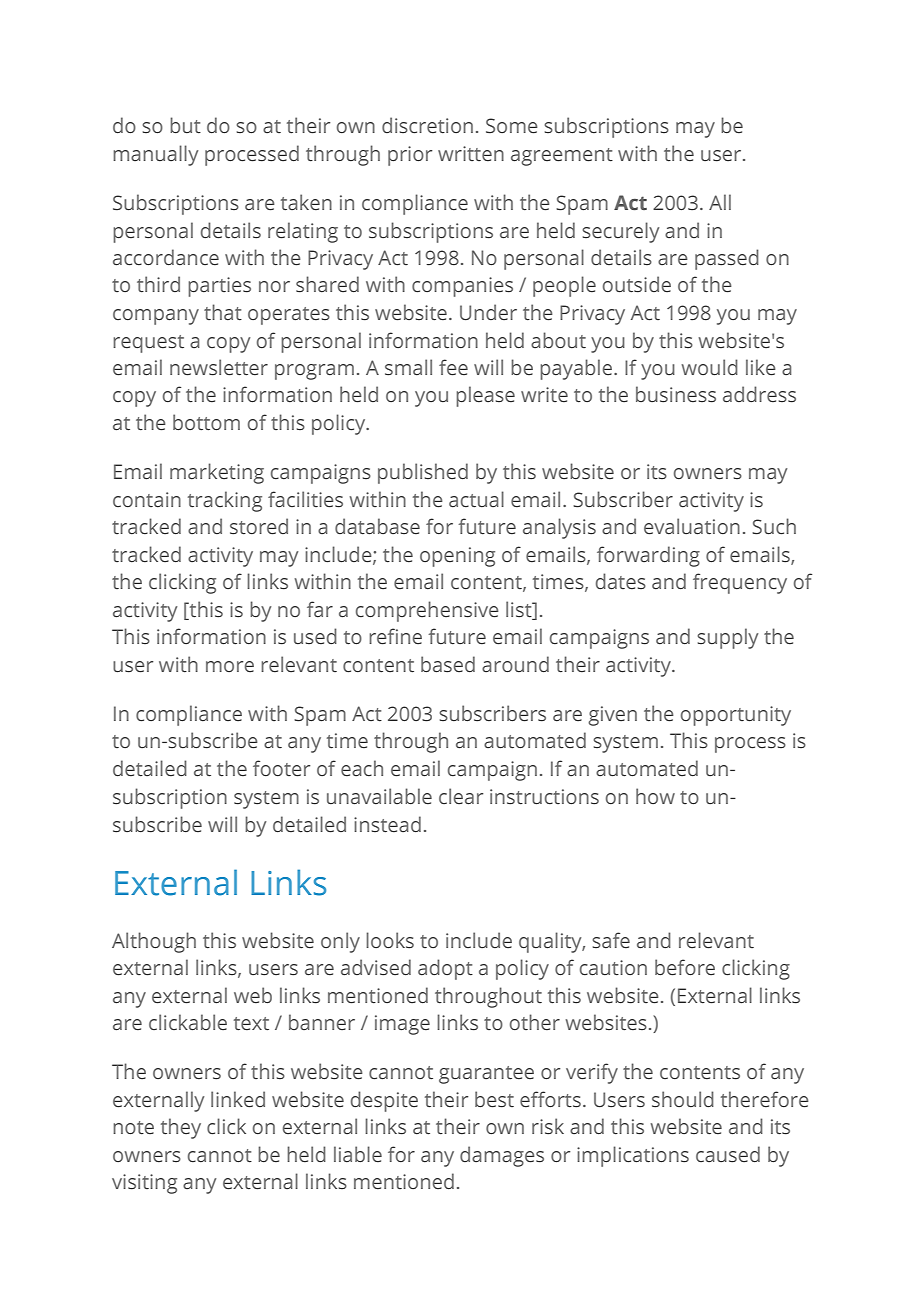 Image resolution: width=924 pixels, height=1308 pixels. Describe the element at coordinates (185, 125) in the screenshot. I see `but` at that location.
